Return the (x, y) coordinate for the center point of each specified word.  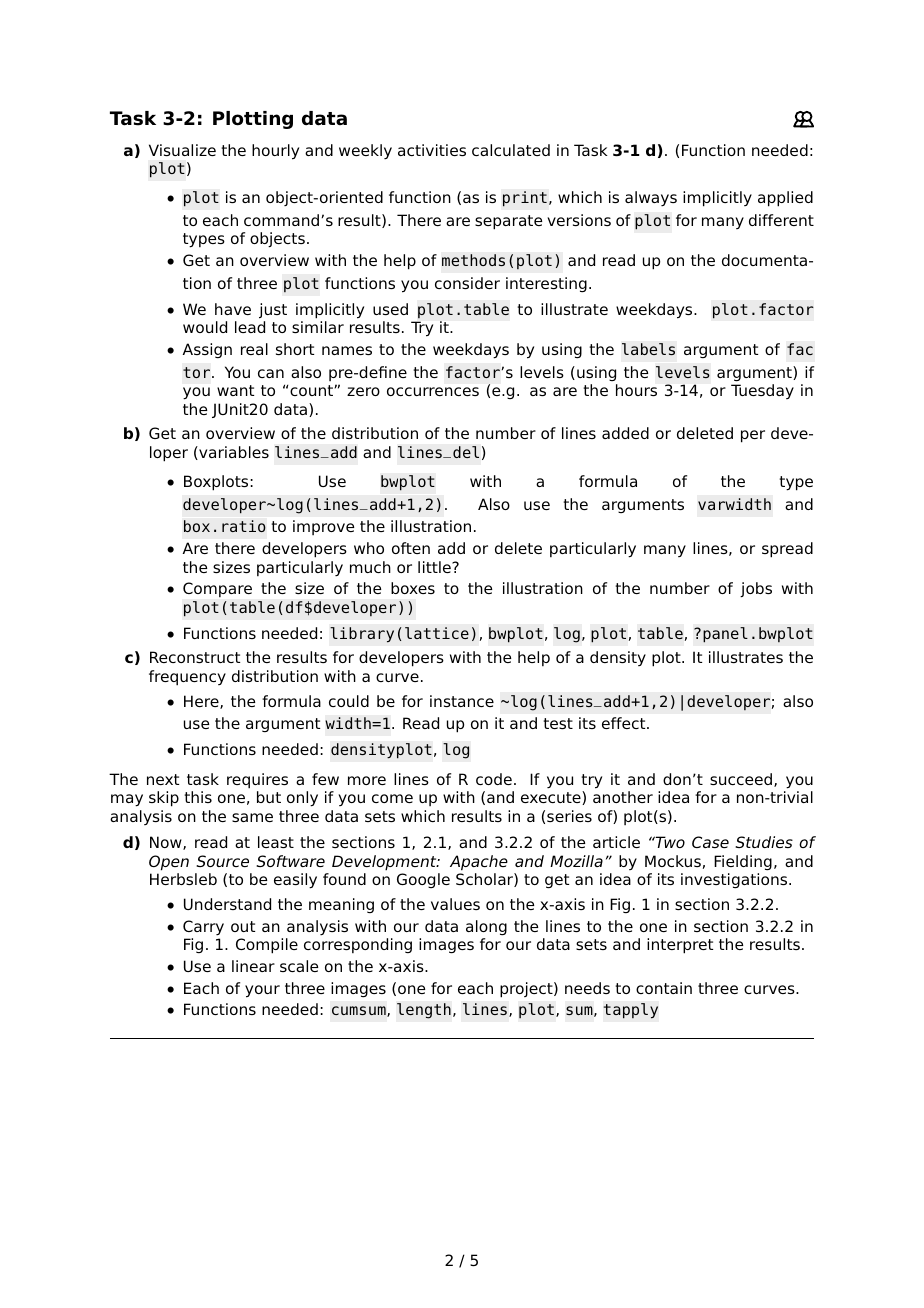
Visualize (182, 150)
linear (253, 966)
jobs (756, 589)
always (651, 199)
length (424, 1011)
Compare (217, 589)
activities (432, 150)
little (435, 567)
